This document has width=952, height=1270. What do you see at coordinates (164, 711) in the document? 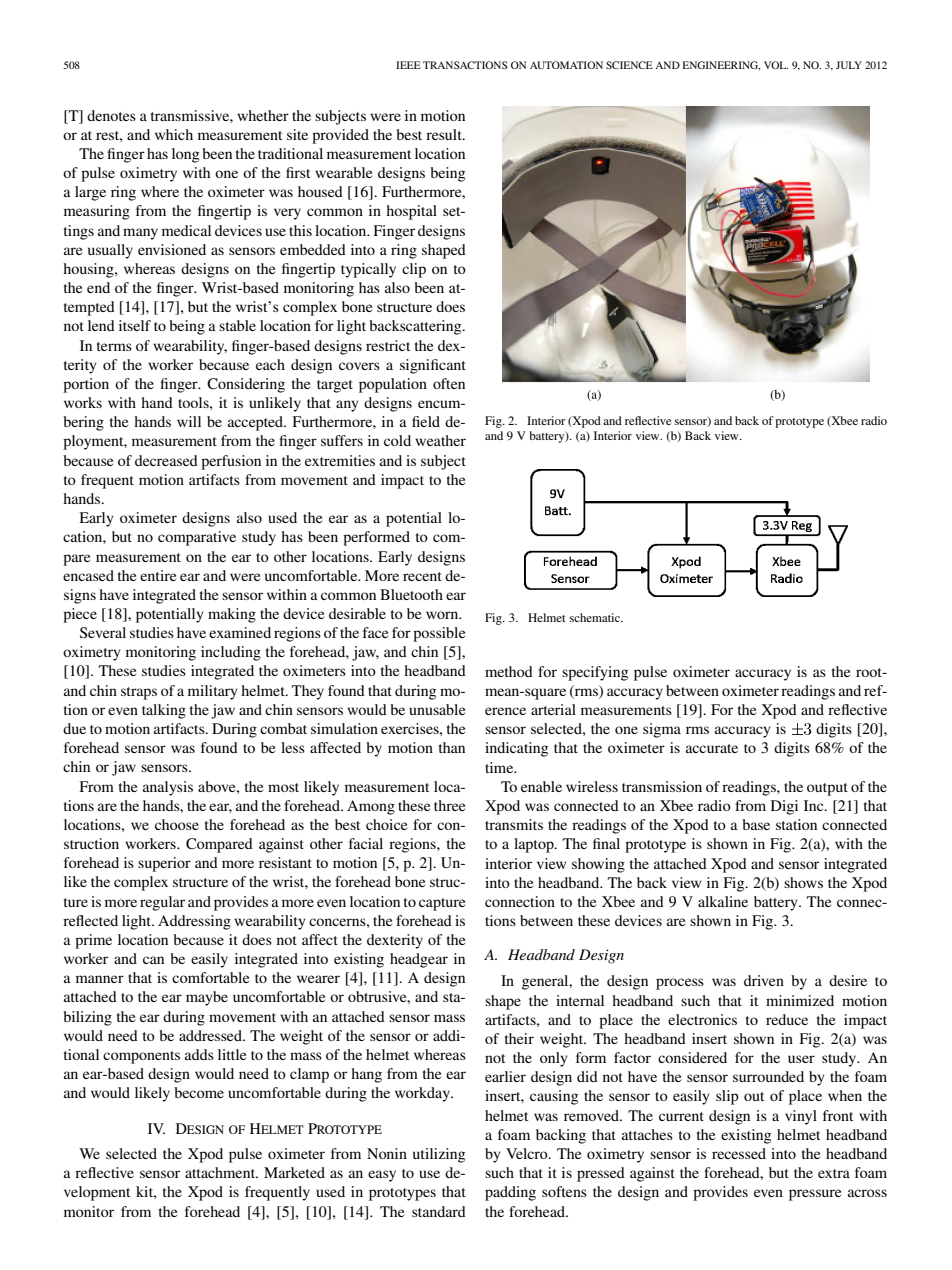
I see `talking` at bounding box center [164, 711].
